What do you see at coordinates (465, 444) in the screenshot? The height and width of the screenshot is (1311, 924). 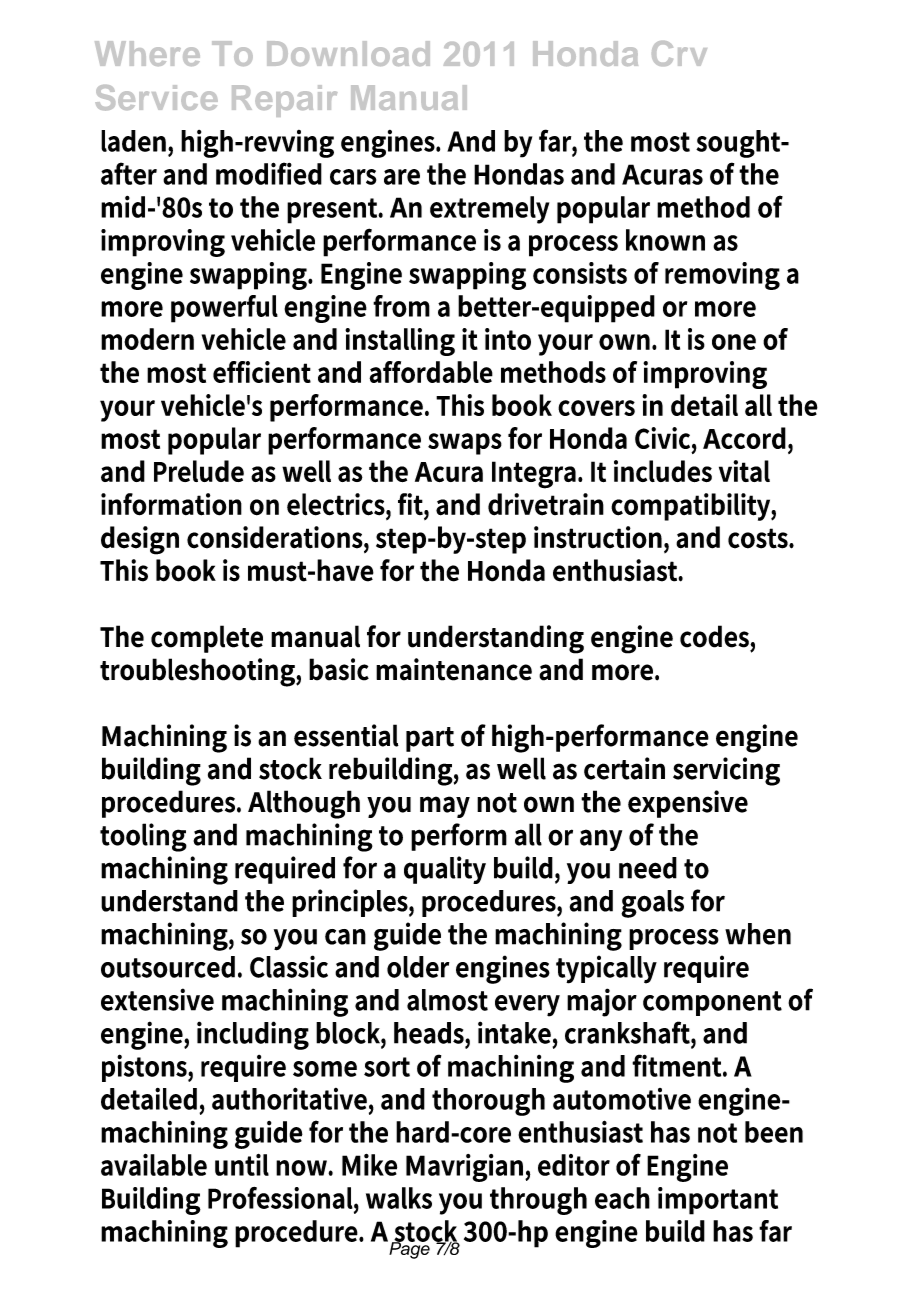 I see `swaps` at bounding box center [465, 444].
